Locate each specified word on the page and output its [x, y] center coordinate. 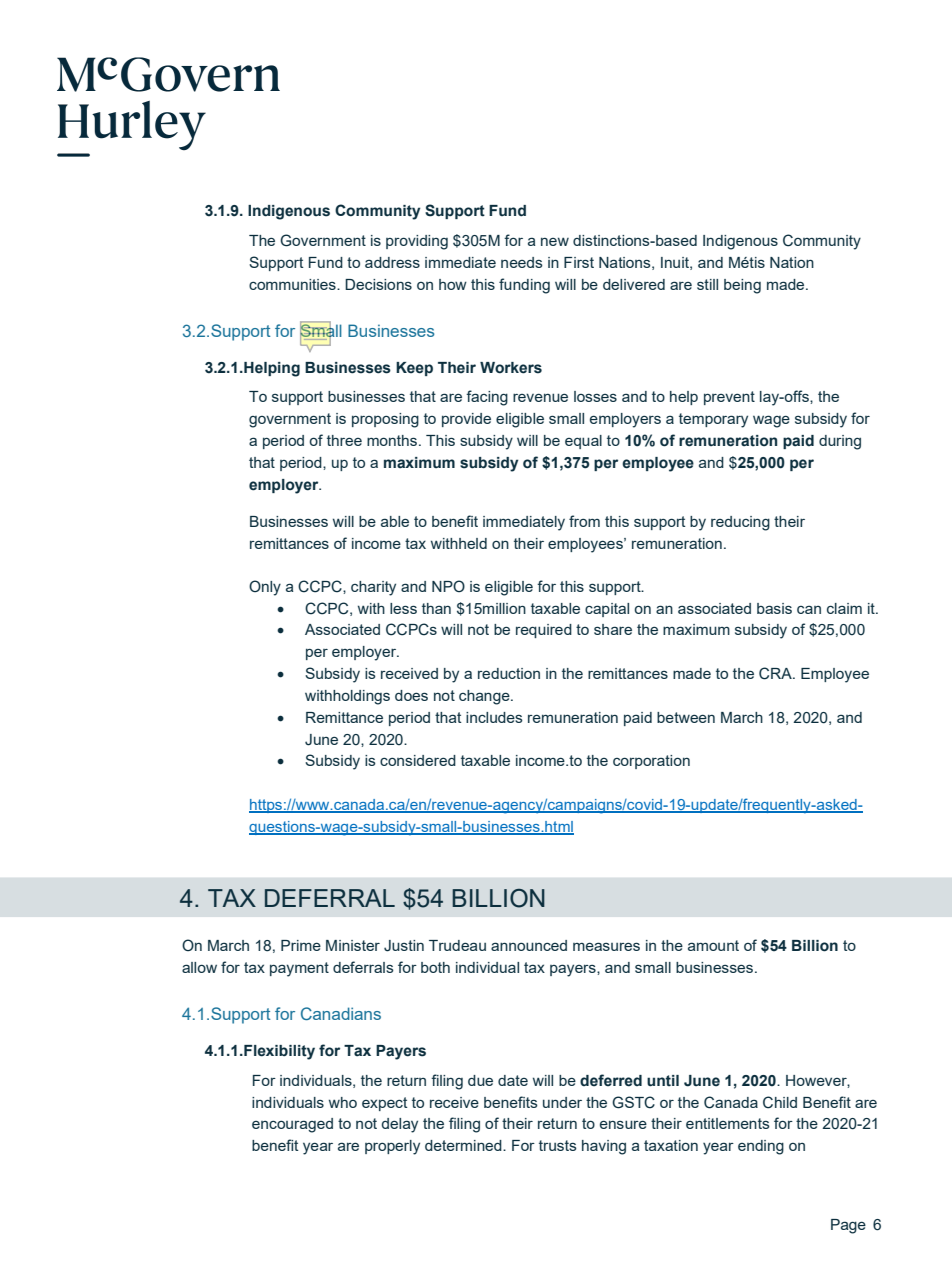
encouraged [292, 1125]
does [411, 695]
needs [522, 262]
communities [293, 284]
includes [494, 717]
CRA [776, 673]
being [742, 286]
